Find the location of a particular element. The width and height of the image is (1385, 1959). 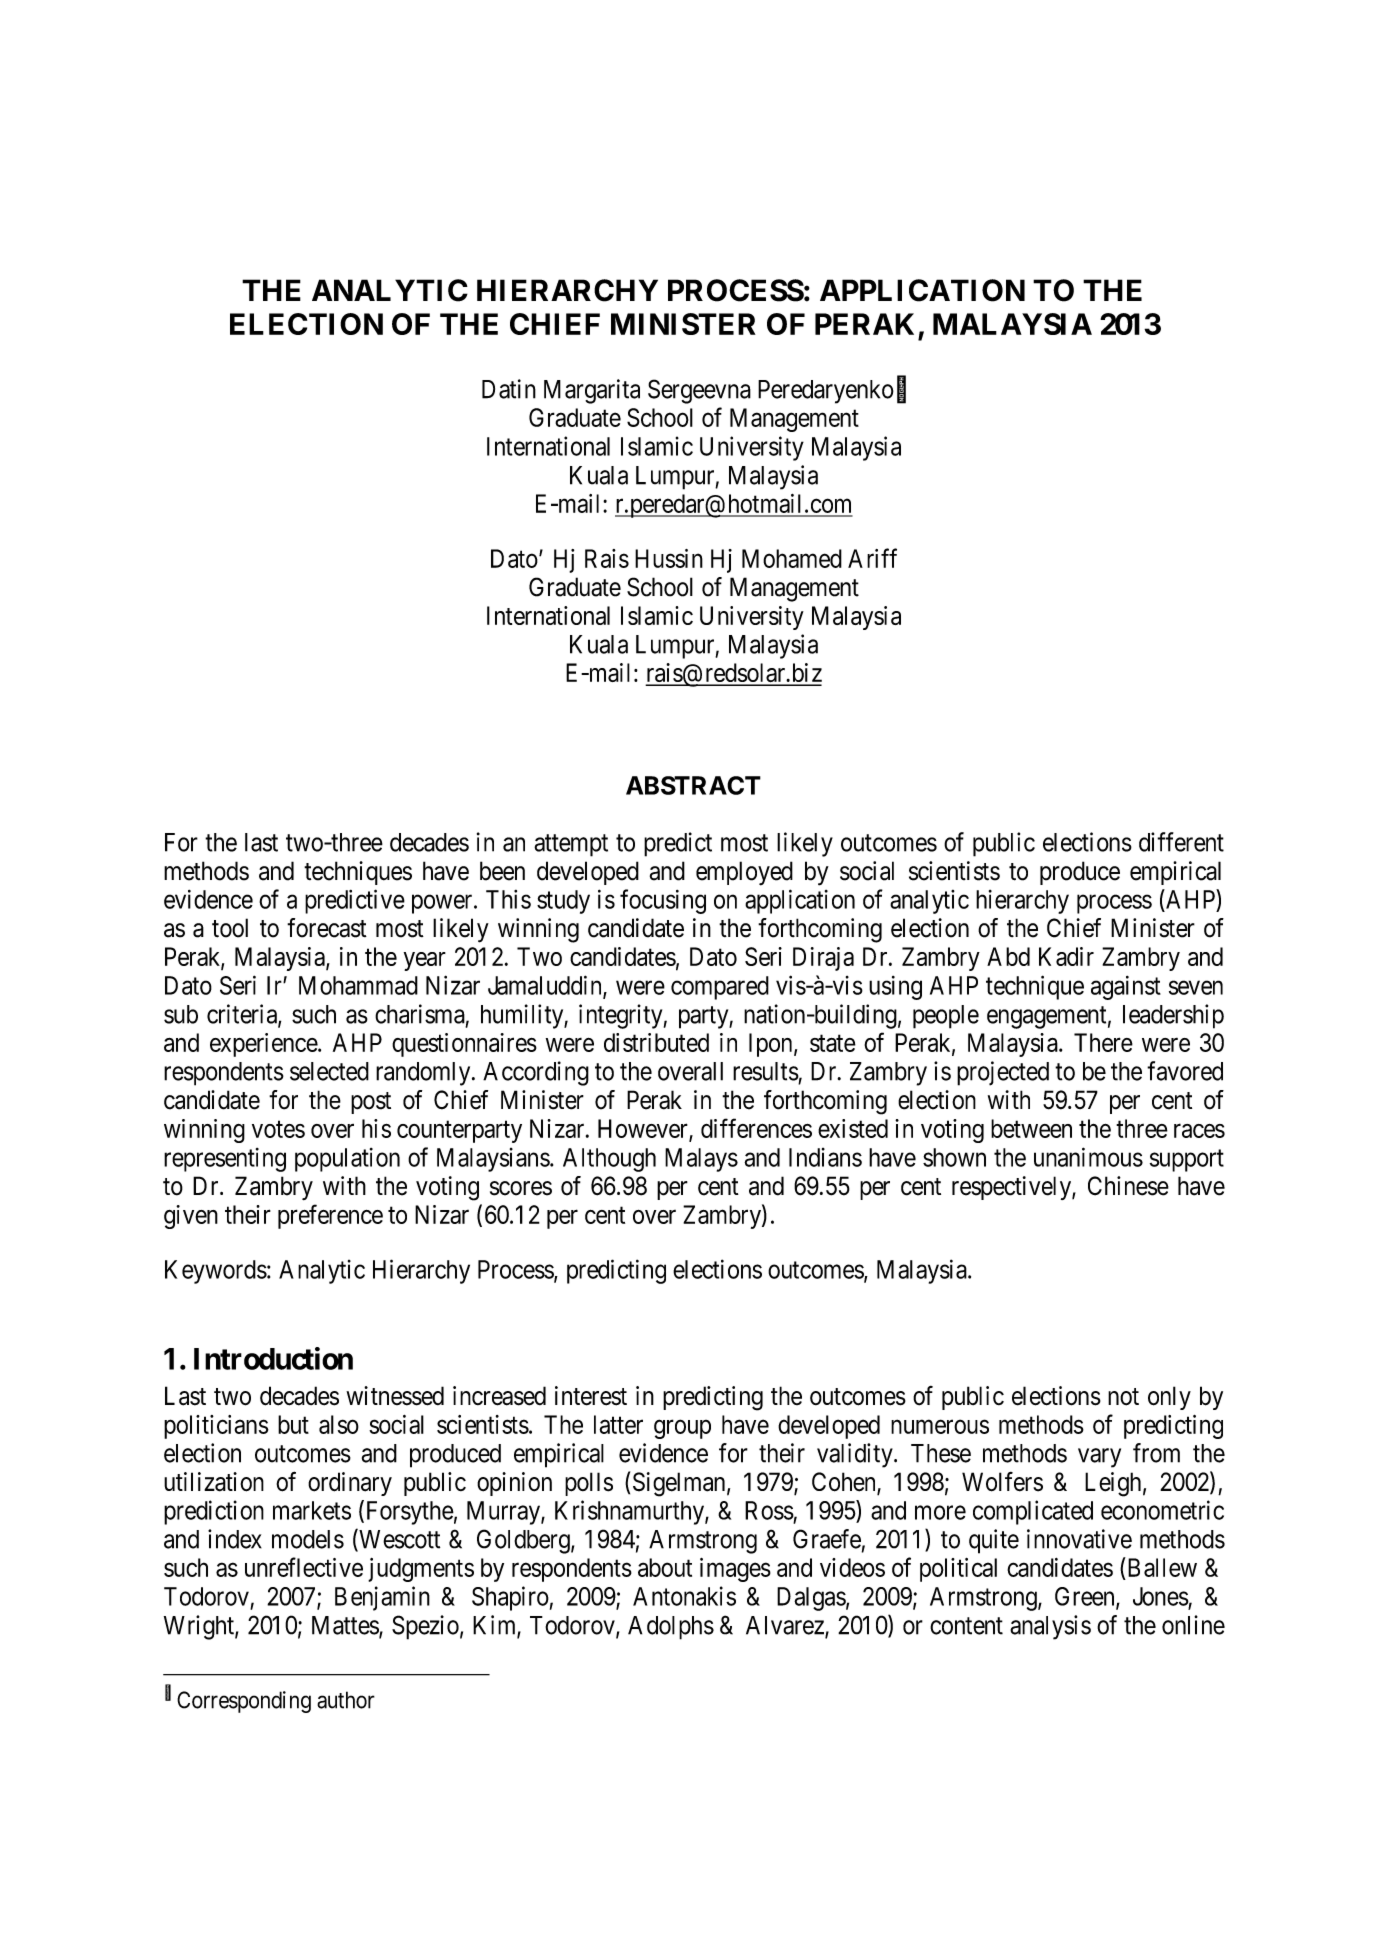

experience is located at coordinates (264, 1045).
